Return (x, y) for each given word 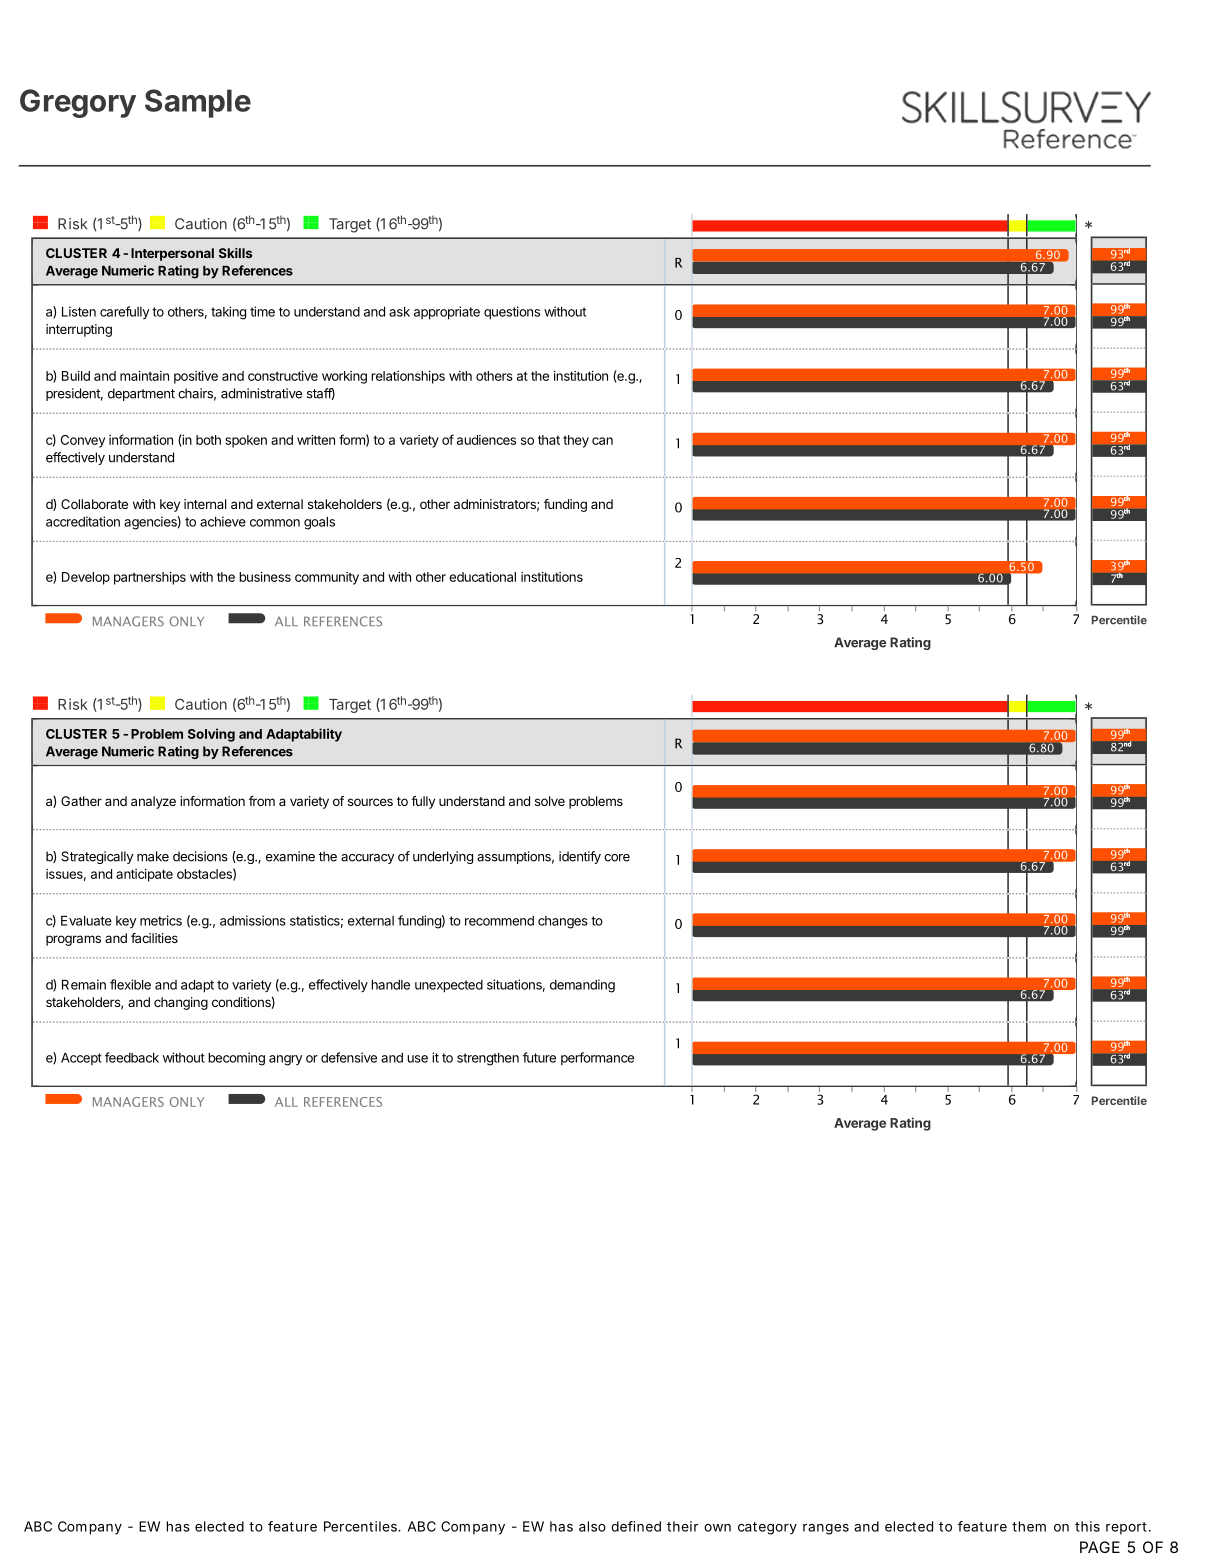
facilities (154, 938)
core (617, 858)
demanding (582, 986)
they (576, 441)
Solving (211, 735)
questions (512, 312)
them (1029, 1526)
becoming (236, 1059)
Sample (198, 103)
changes (563, 922)
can (602, 441)
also (592, 1526)
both (208, 440)
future (539, 1057)
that (549, 440)
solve (550, 801)
